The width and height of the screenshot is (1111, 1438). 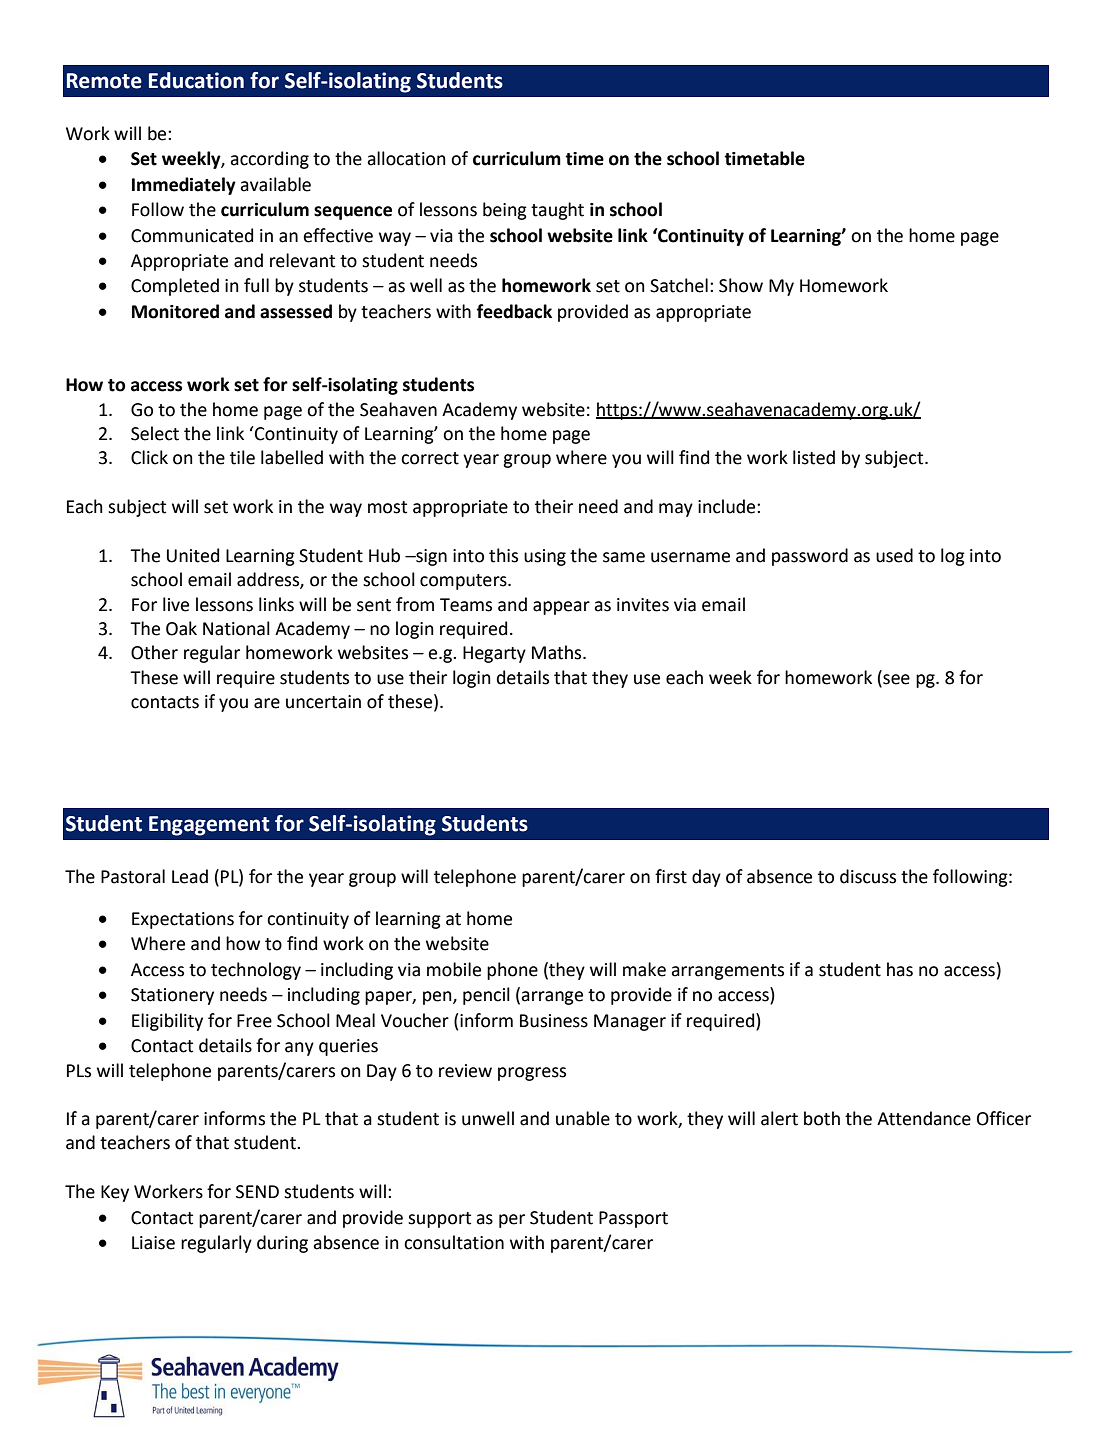 What do you see at coordinates (900, 969) in the screenshot?
I see `has` at bounding box center [900, 969].
